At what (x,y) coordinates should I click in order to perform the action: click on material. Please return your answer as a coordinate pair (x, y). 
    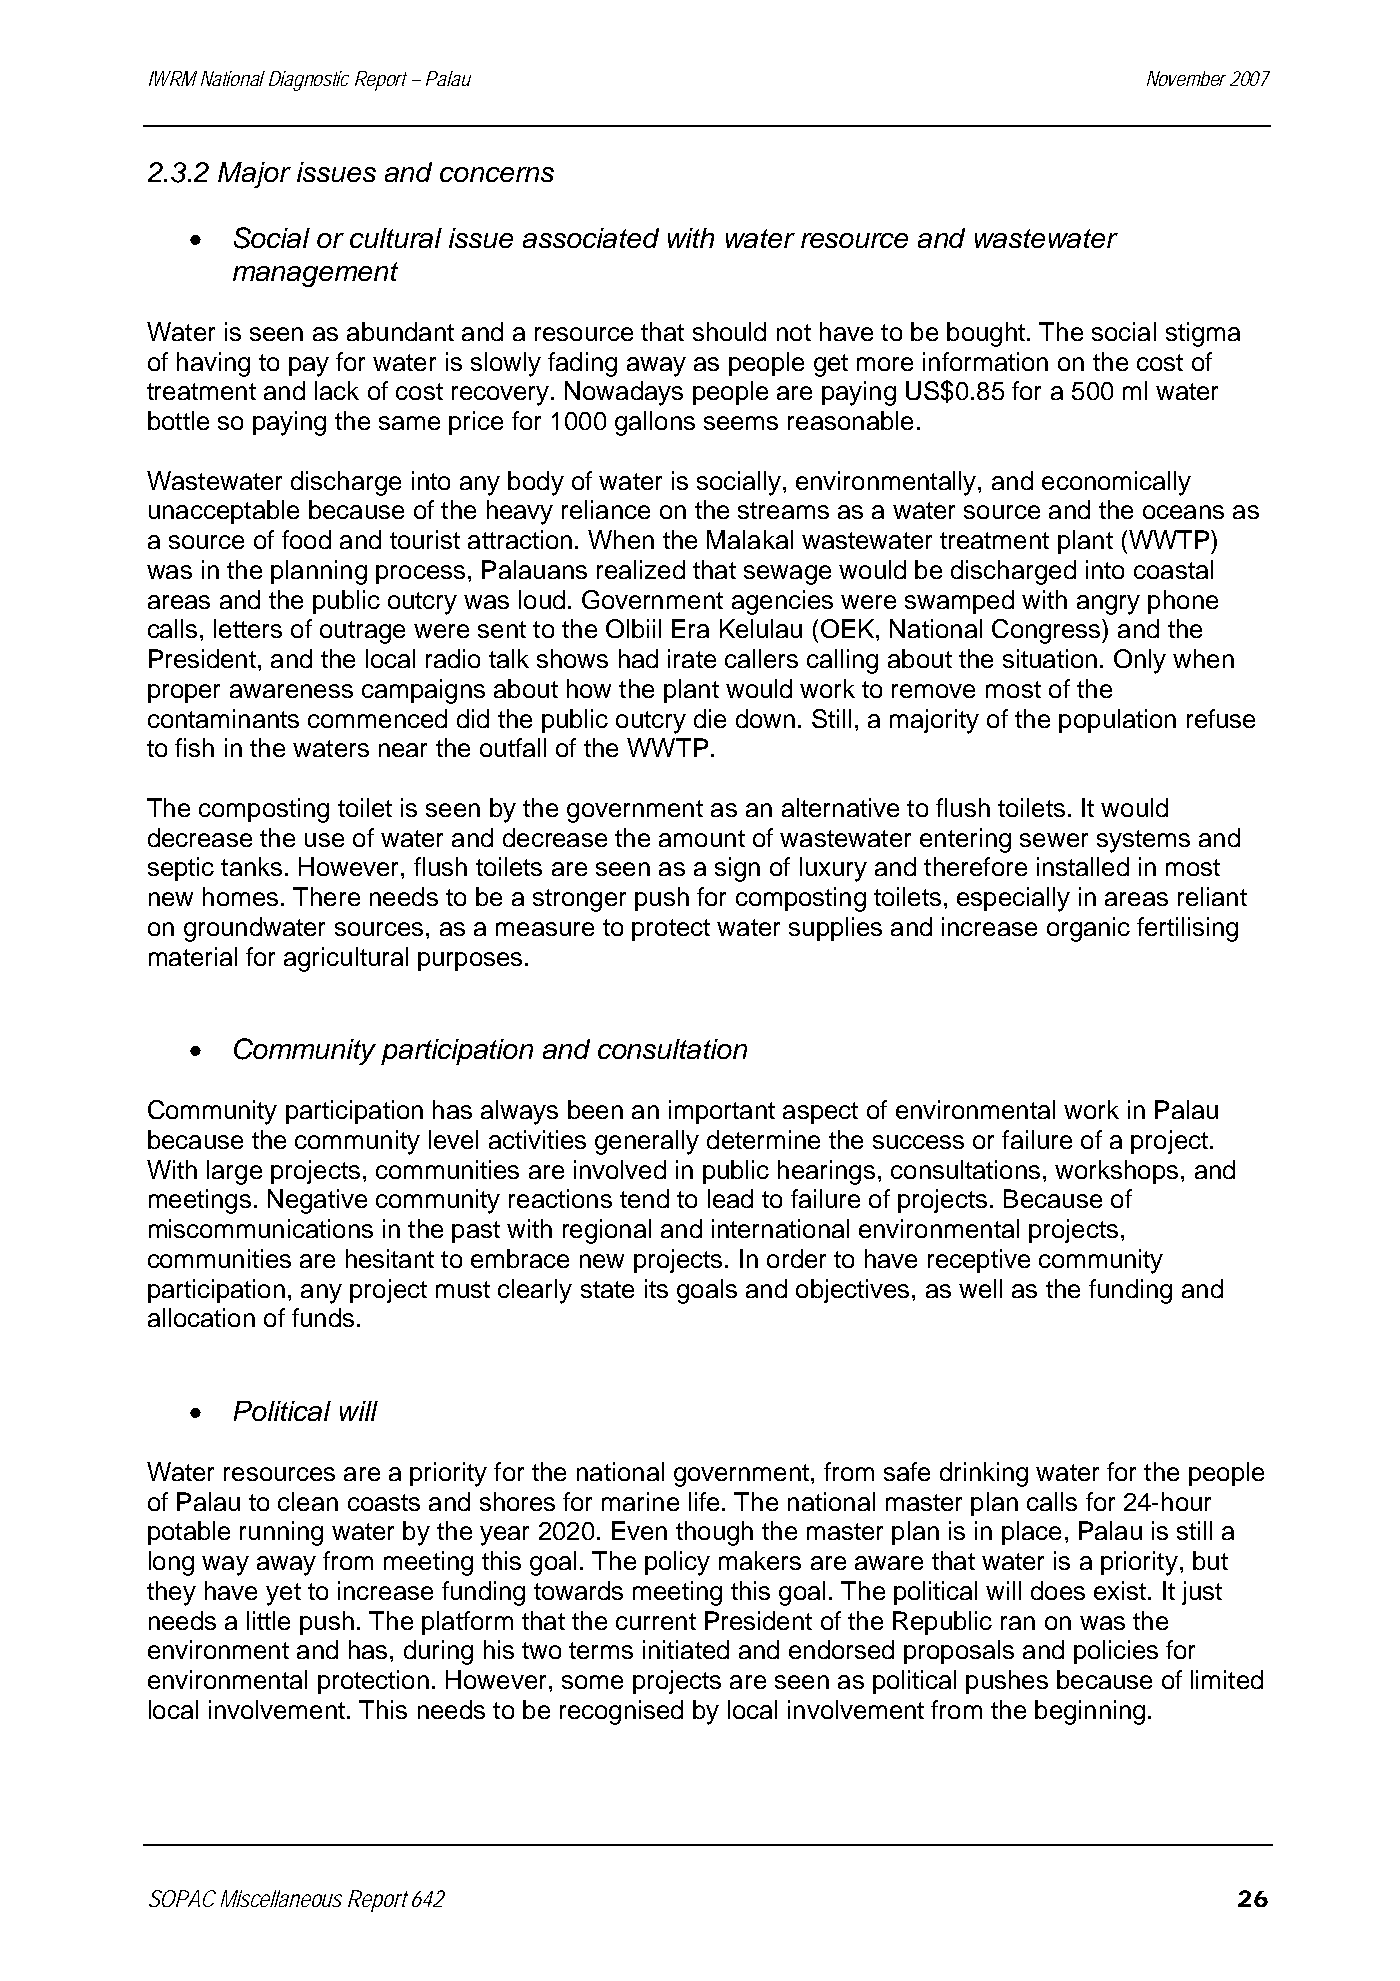
    Looking at the image, I should click on (193, 956).
